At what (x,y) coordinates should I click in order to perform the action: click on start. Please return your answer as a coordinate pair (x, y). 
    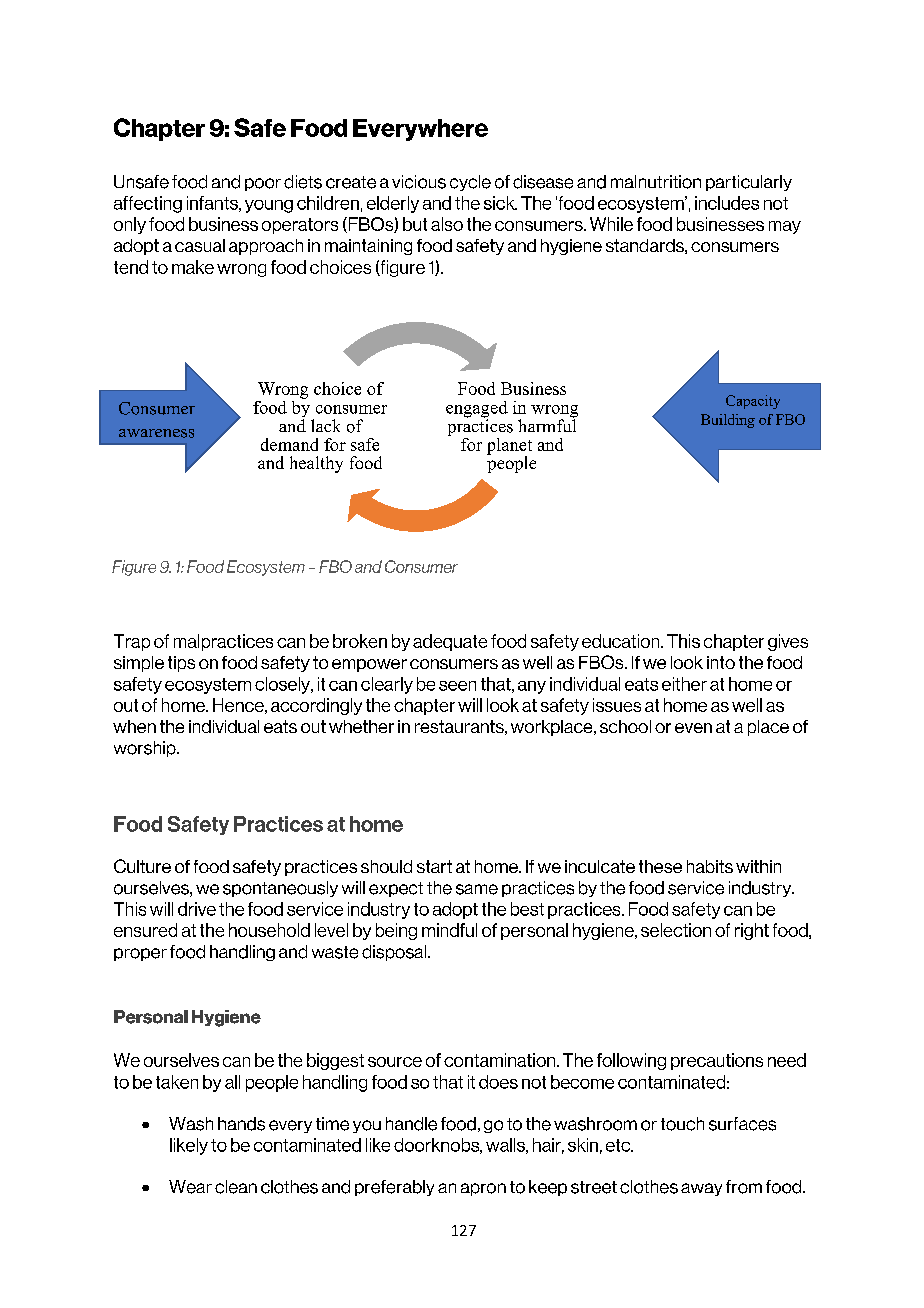
    Looking at the image, I should click on (434, 866).
